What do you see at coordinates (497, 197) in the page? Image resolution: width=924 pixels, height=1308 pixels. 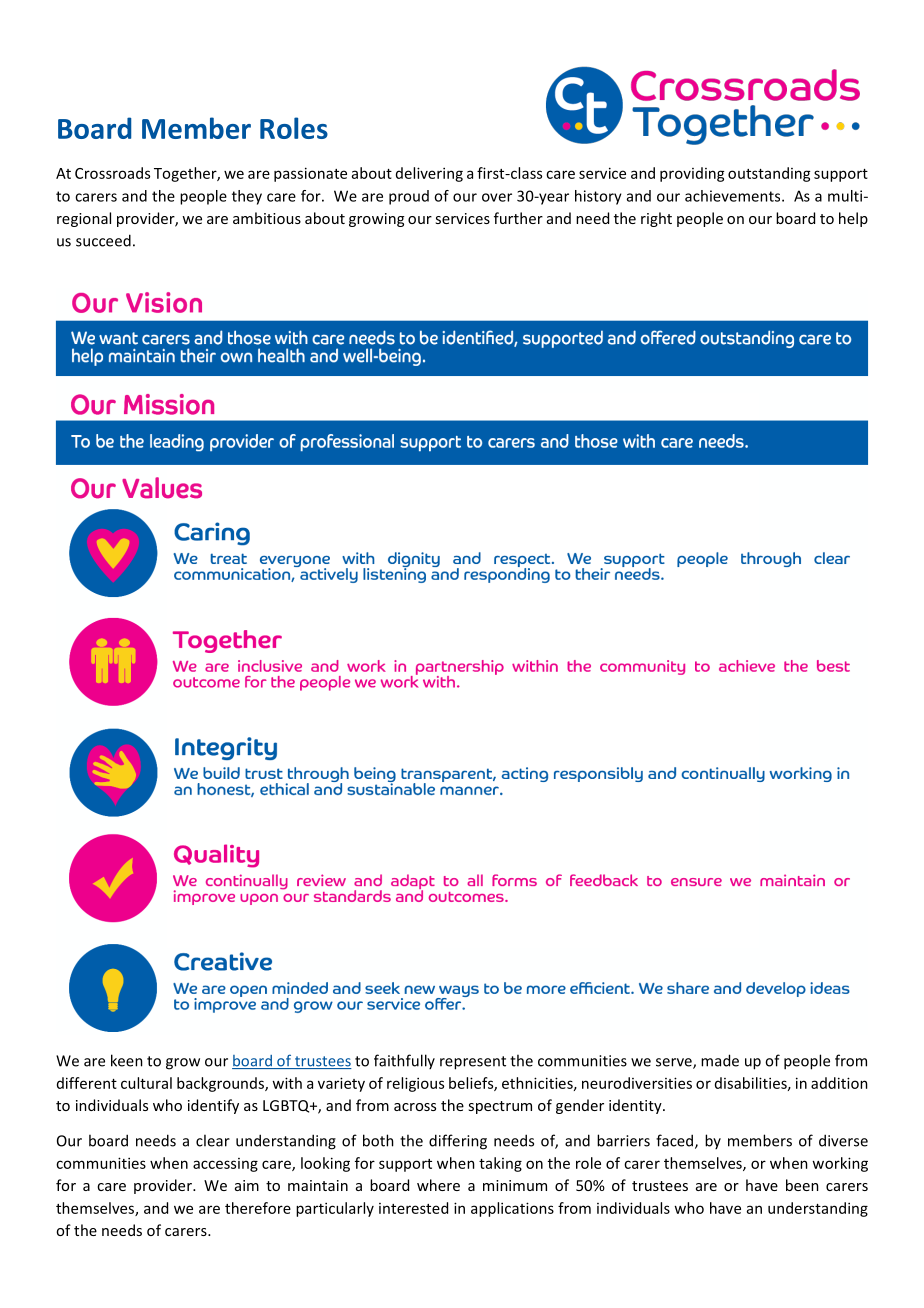 I see `over` at bounding box center [497, 197].
